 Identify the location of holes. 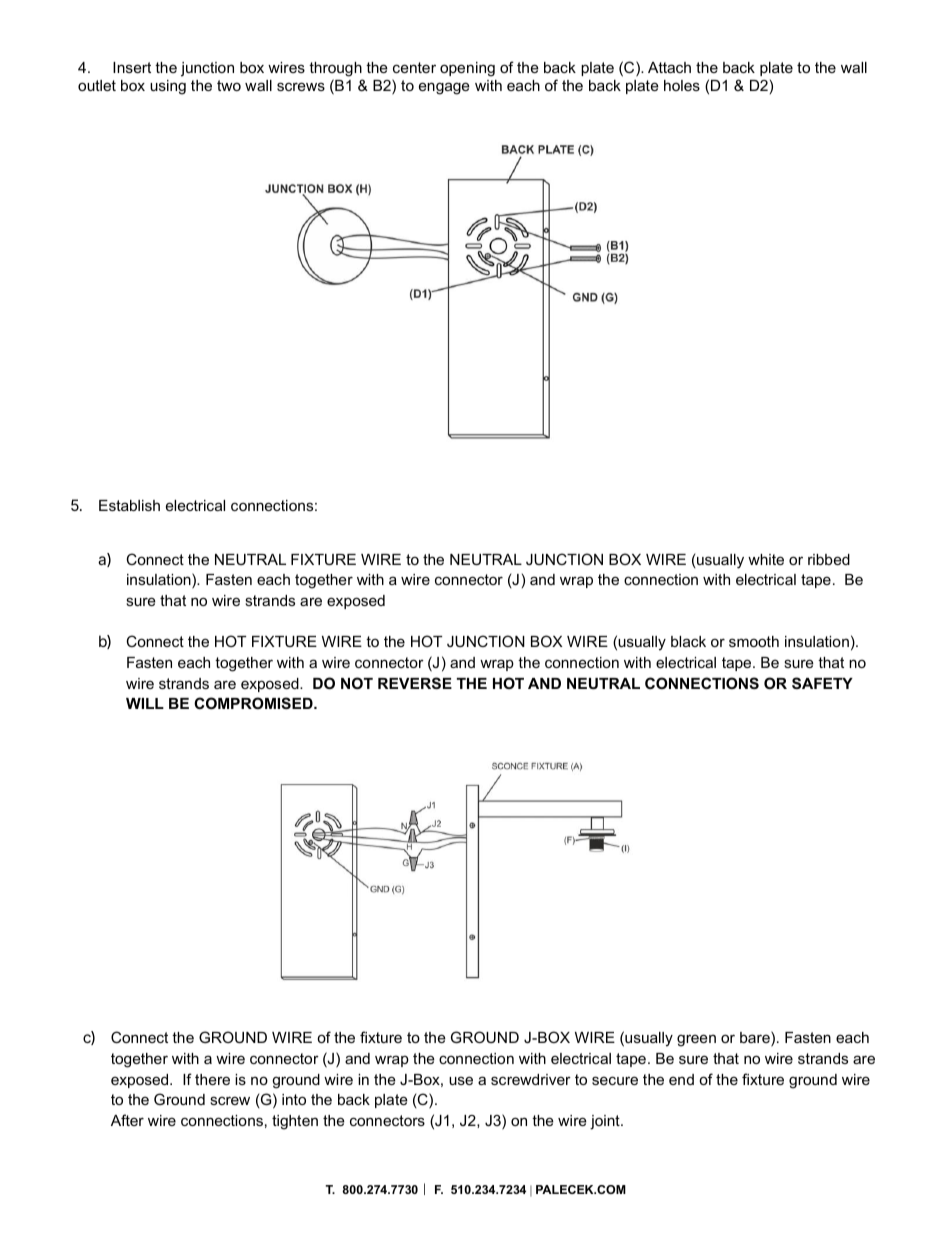
(682, 85).
